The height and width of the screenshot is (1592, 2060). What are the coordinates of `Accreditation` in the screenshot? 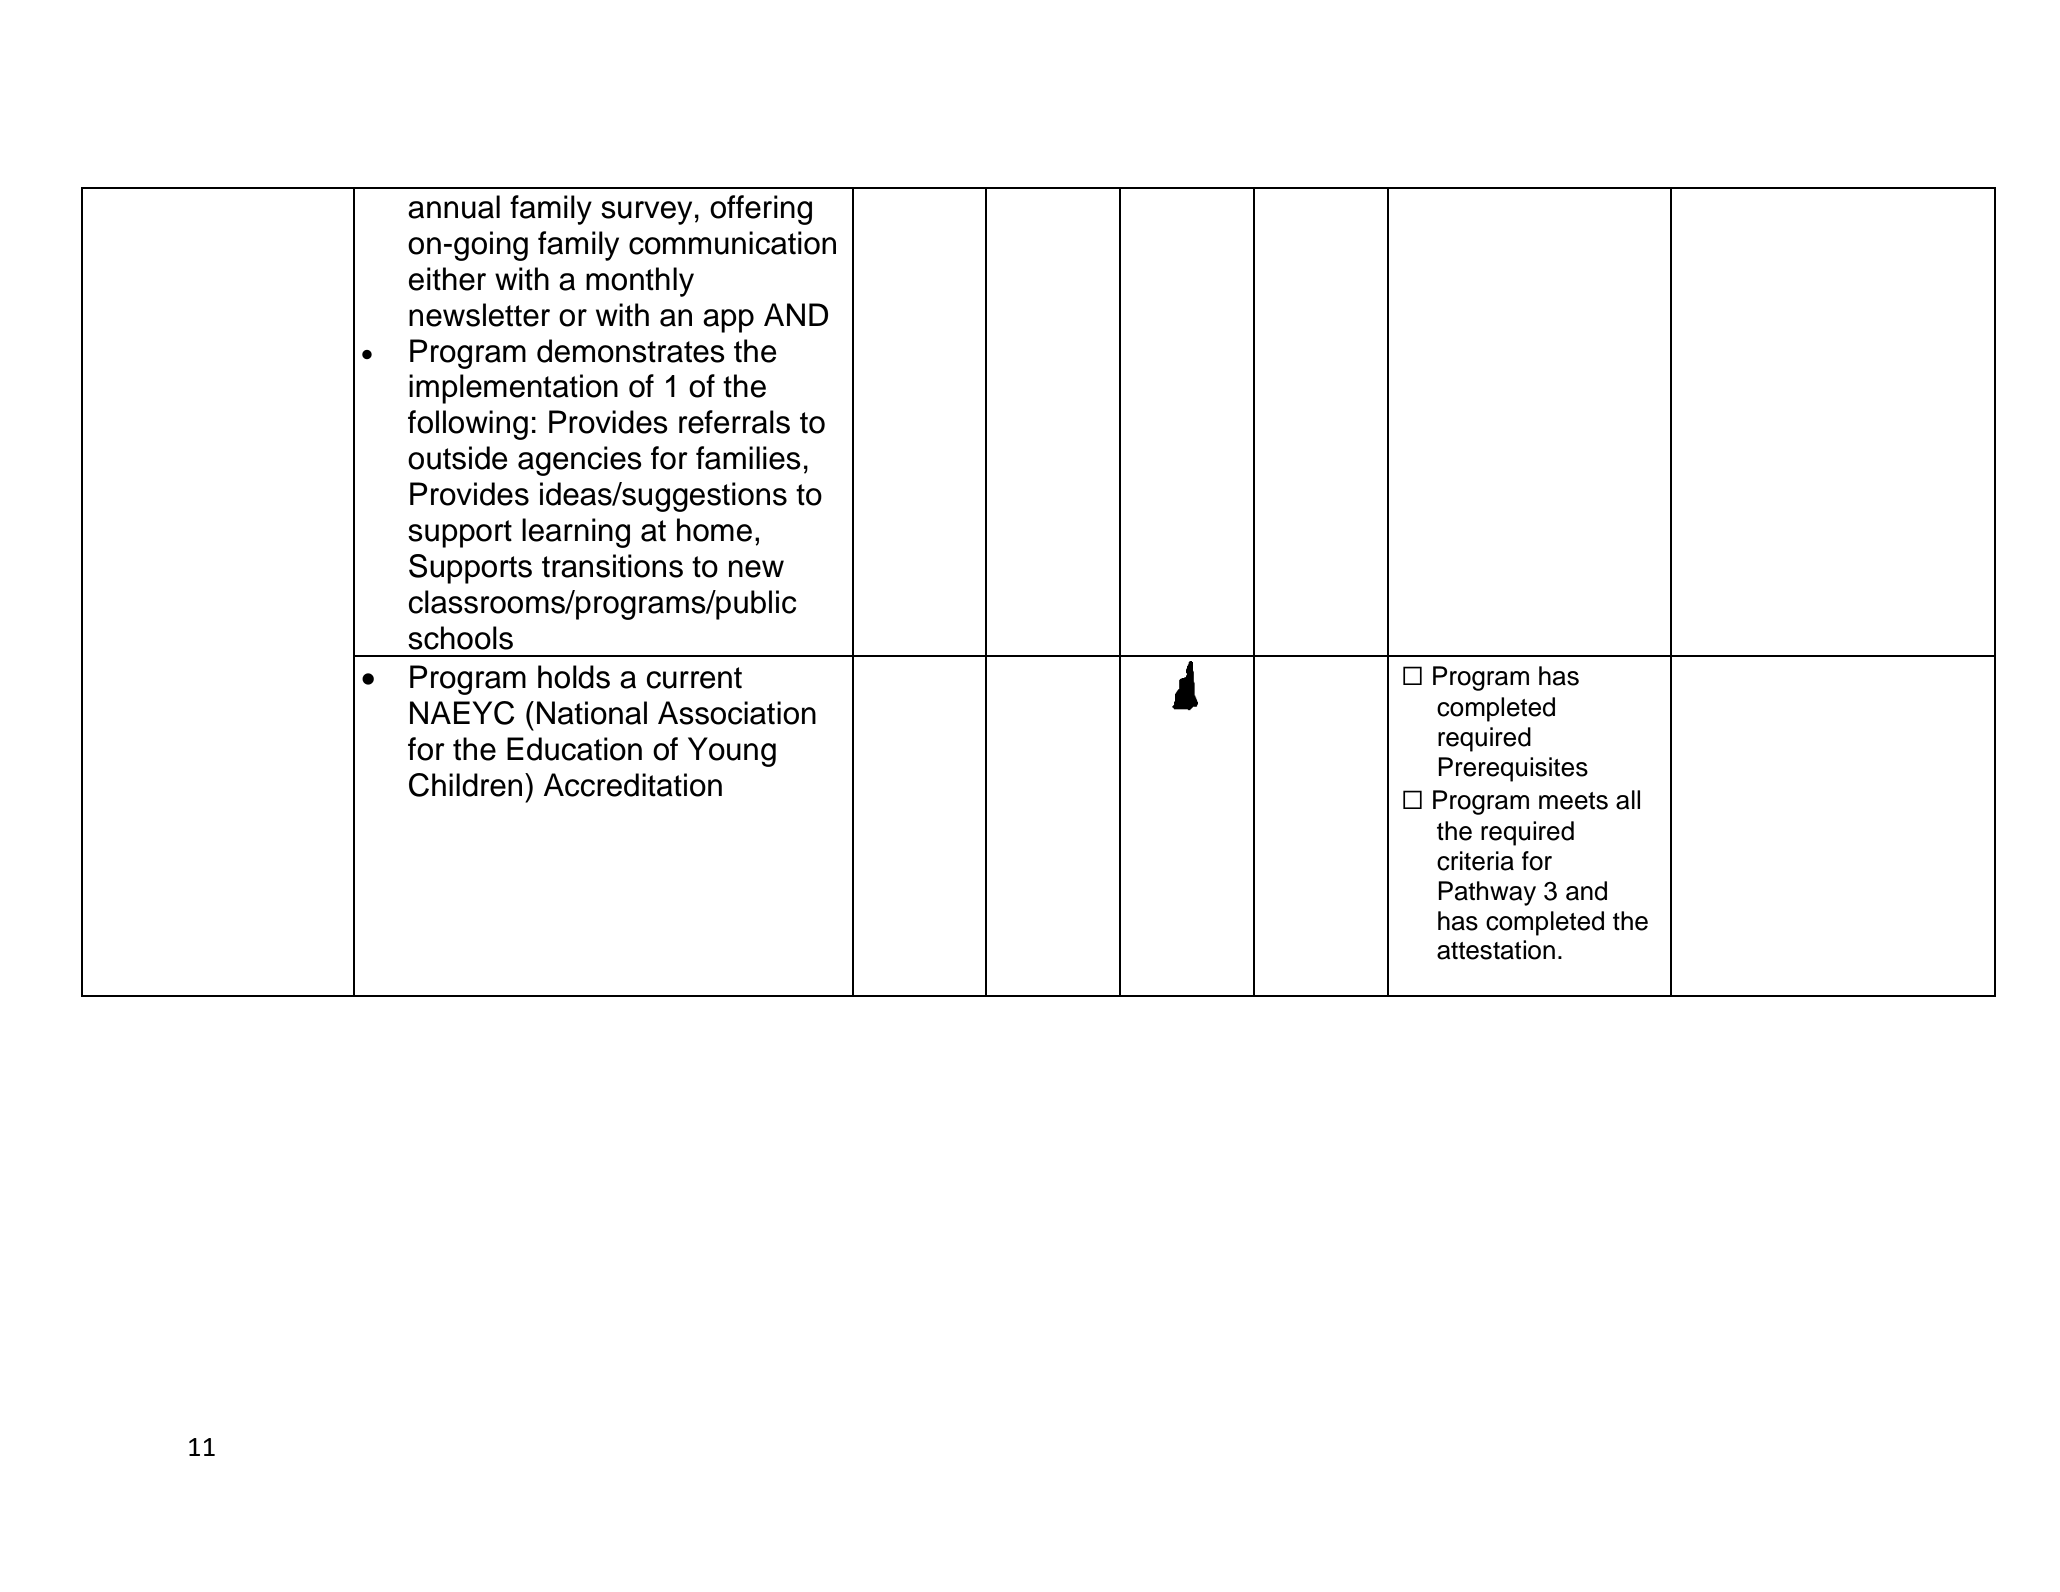 It's located at (633, 785).
